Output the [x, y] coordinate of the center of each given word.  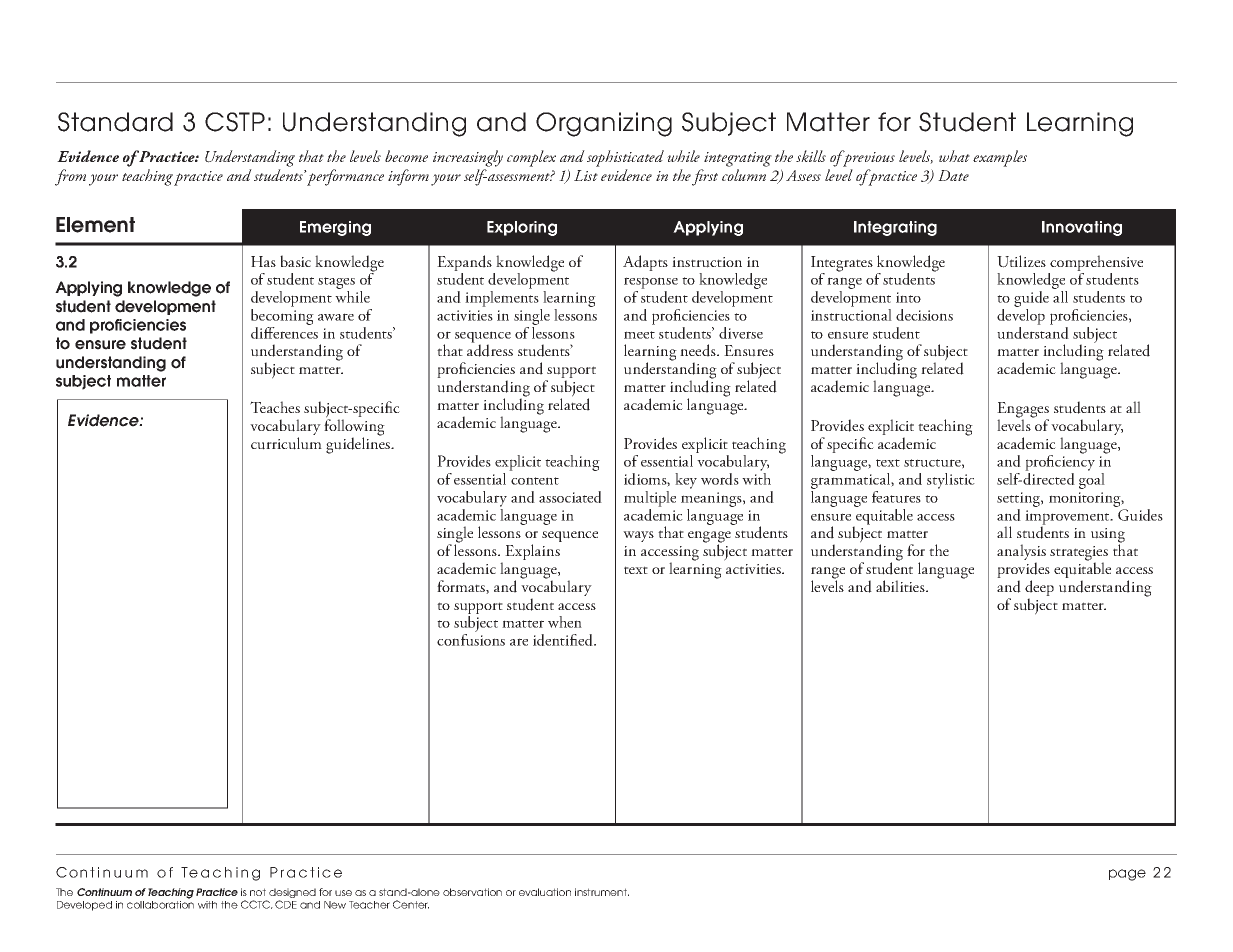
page [1127, 875]
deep [1039, 589]
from [70, 177]
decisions [924, 315]
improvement [1068, 518]
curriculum [286, 443]
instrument [602, 892]
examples [1000, 158]
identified [564, 640]
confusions [471, 640]
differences [284, 331]
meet [639, 335]
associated [570, 497]
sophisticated [625, 158]
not [258, 892]
